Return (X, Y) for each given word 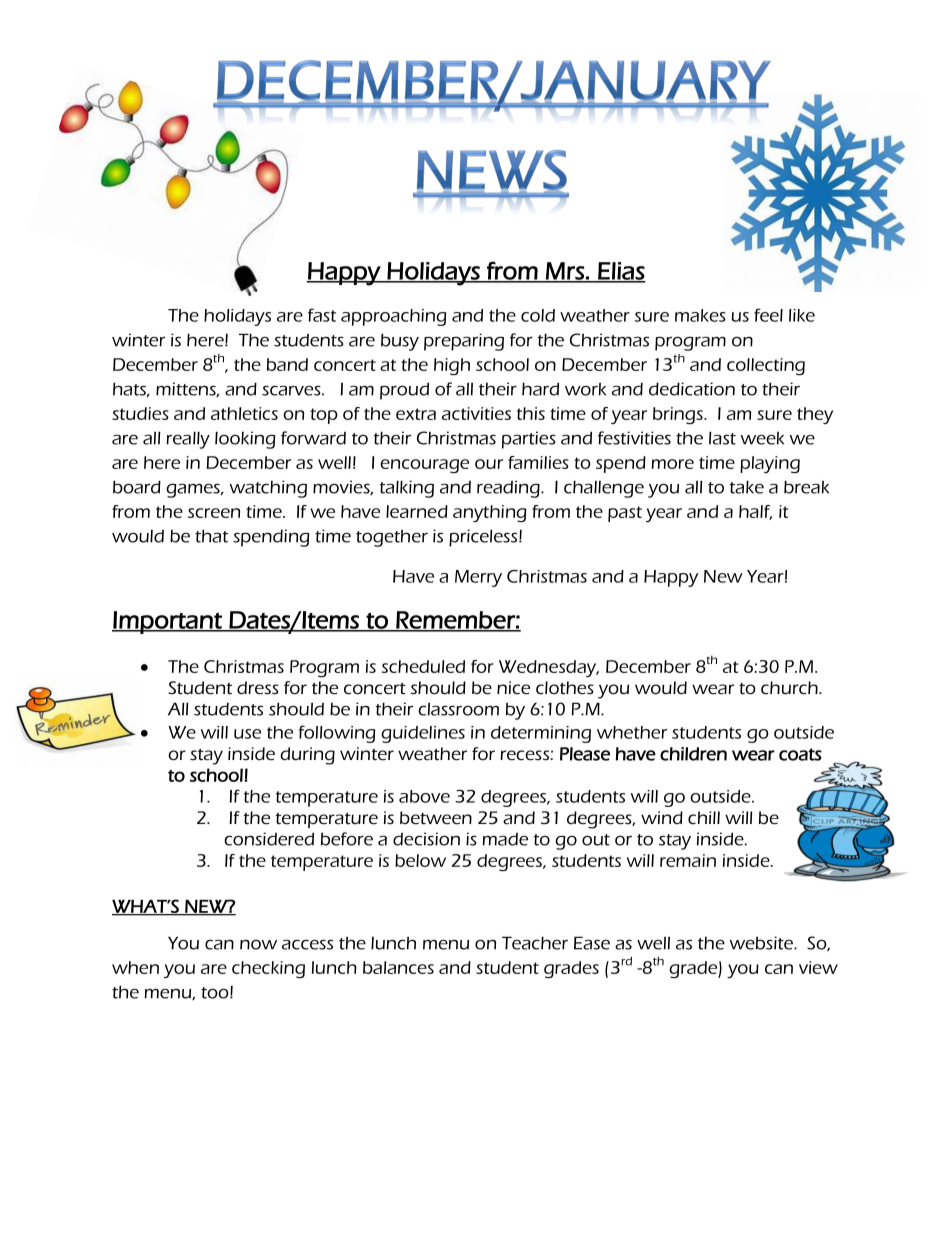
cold (538, 315)
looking (245, 440)
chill (704, 817)
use (247, 734)
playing (770, 464)
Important (168, 622)
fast (322, 315)
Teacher (535, 943)
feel (768, 315)
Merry (478, 578)
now (258, 945)
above (424, 796)
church (790, 688)
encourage (424, 466)
